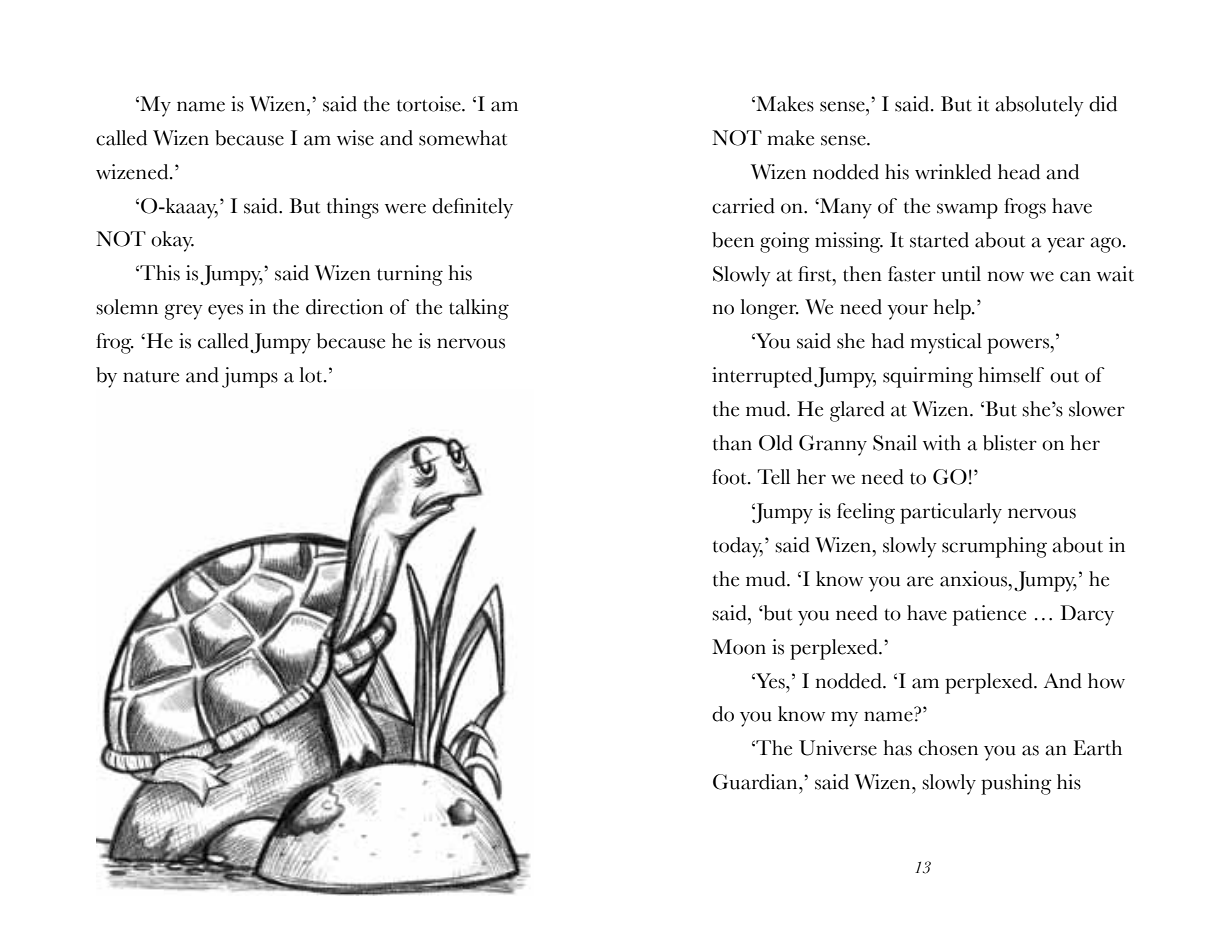 The height and width of the document is (952, 1232). I want to click on slower, so click(1097, 409).
